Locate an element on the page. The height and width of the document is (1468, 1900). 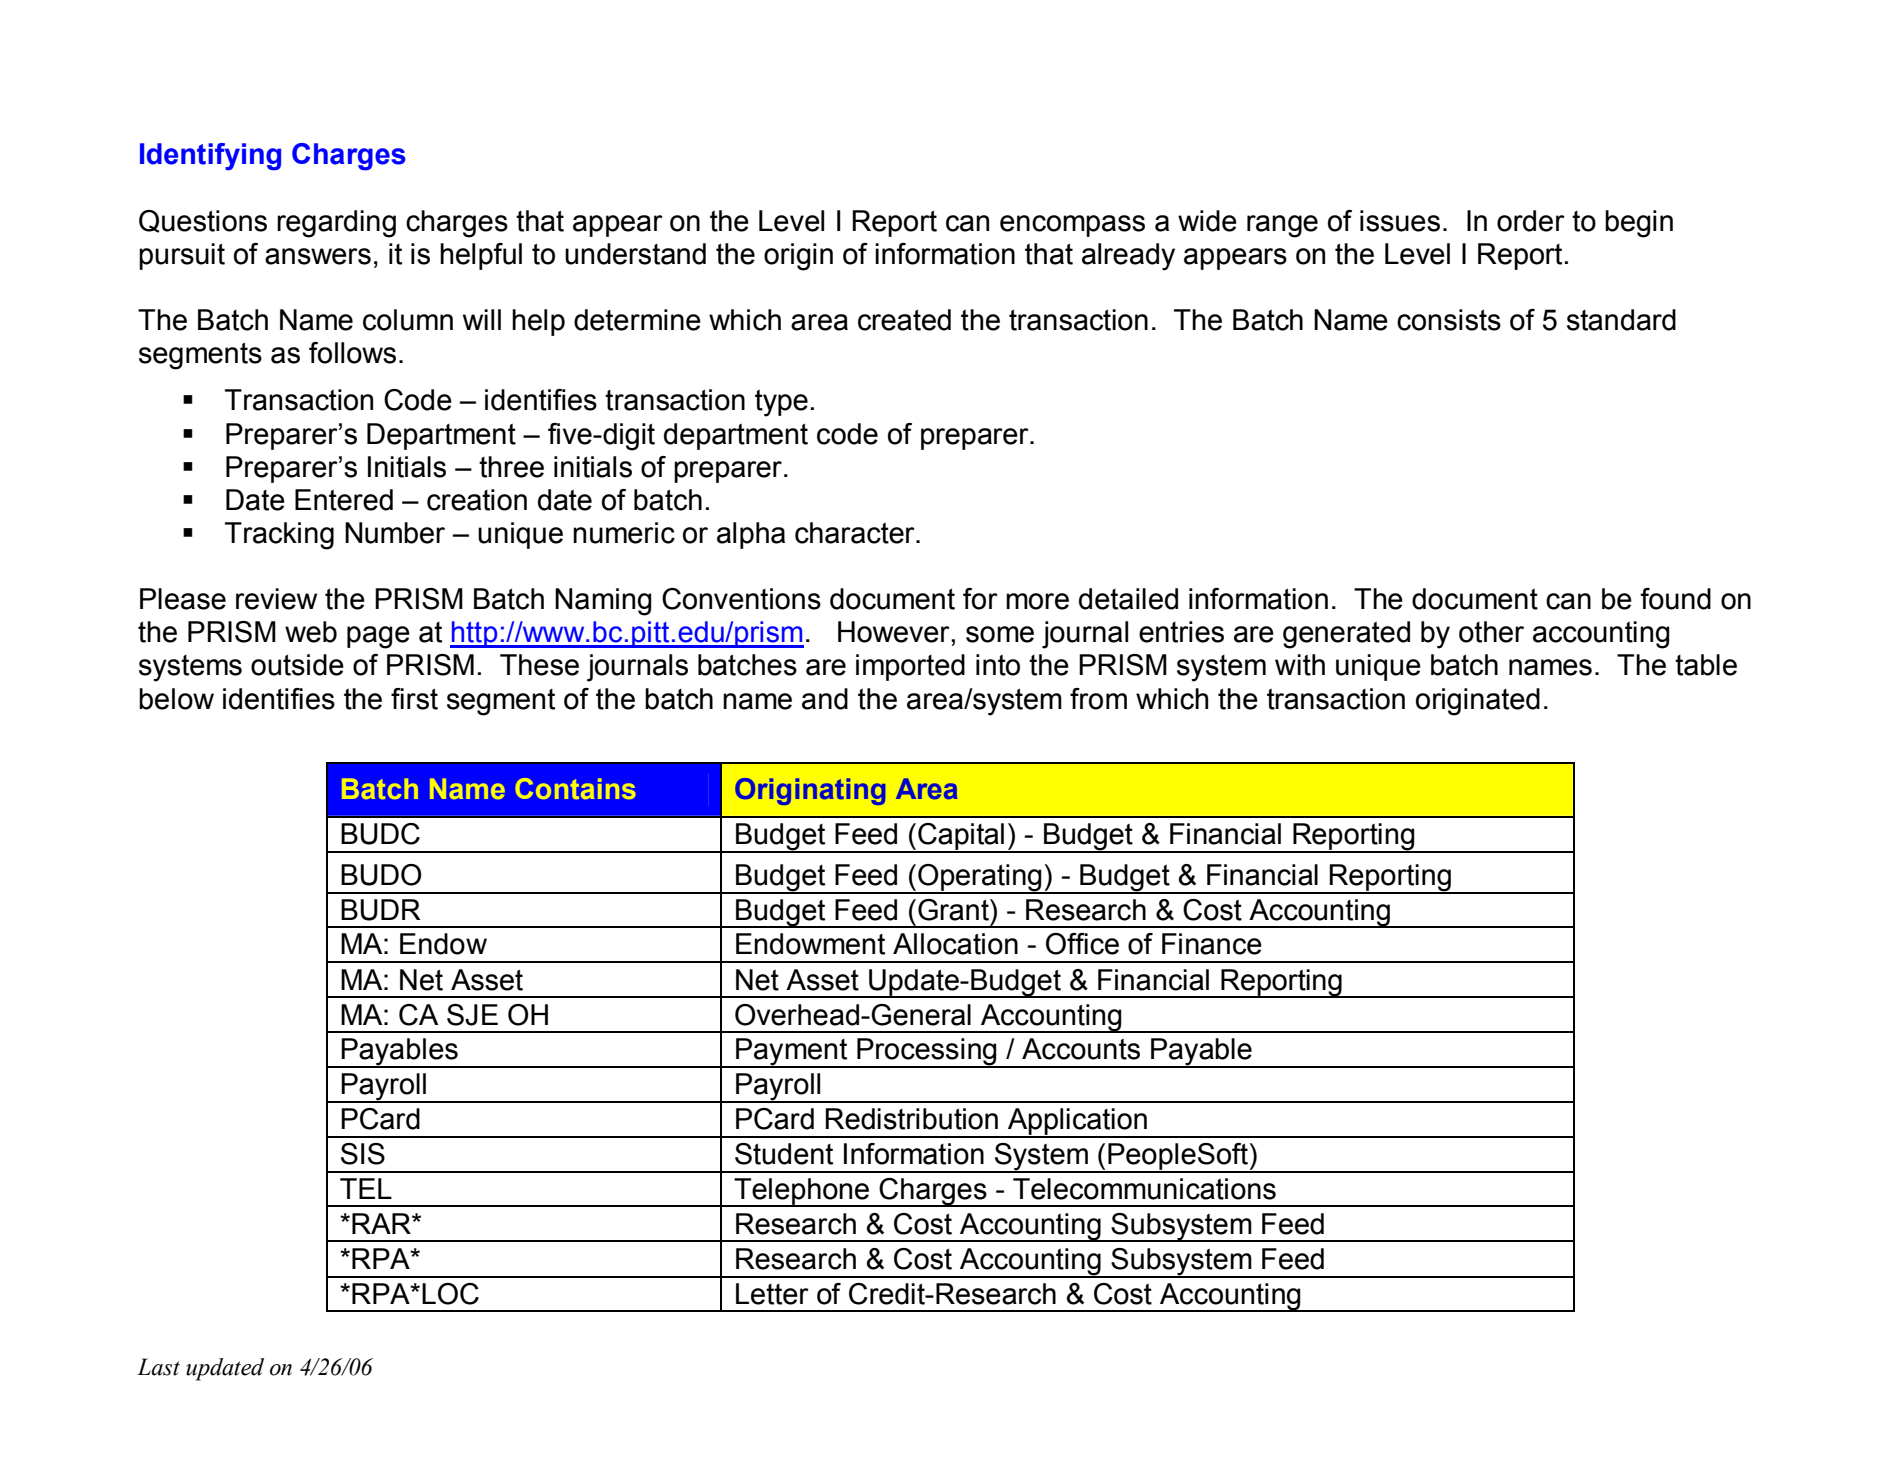
order is located at coordinates (1531, 221).
